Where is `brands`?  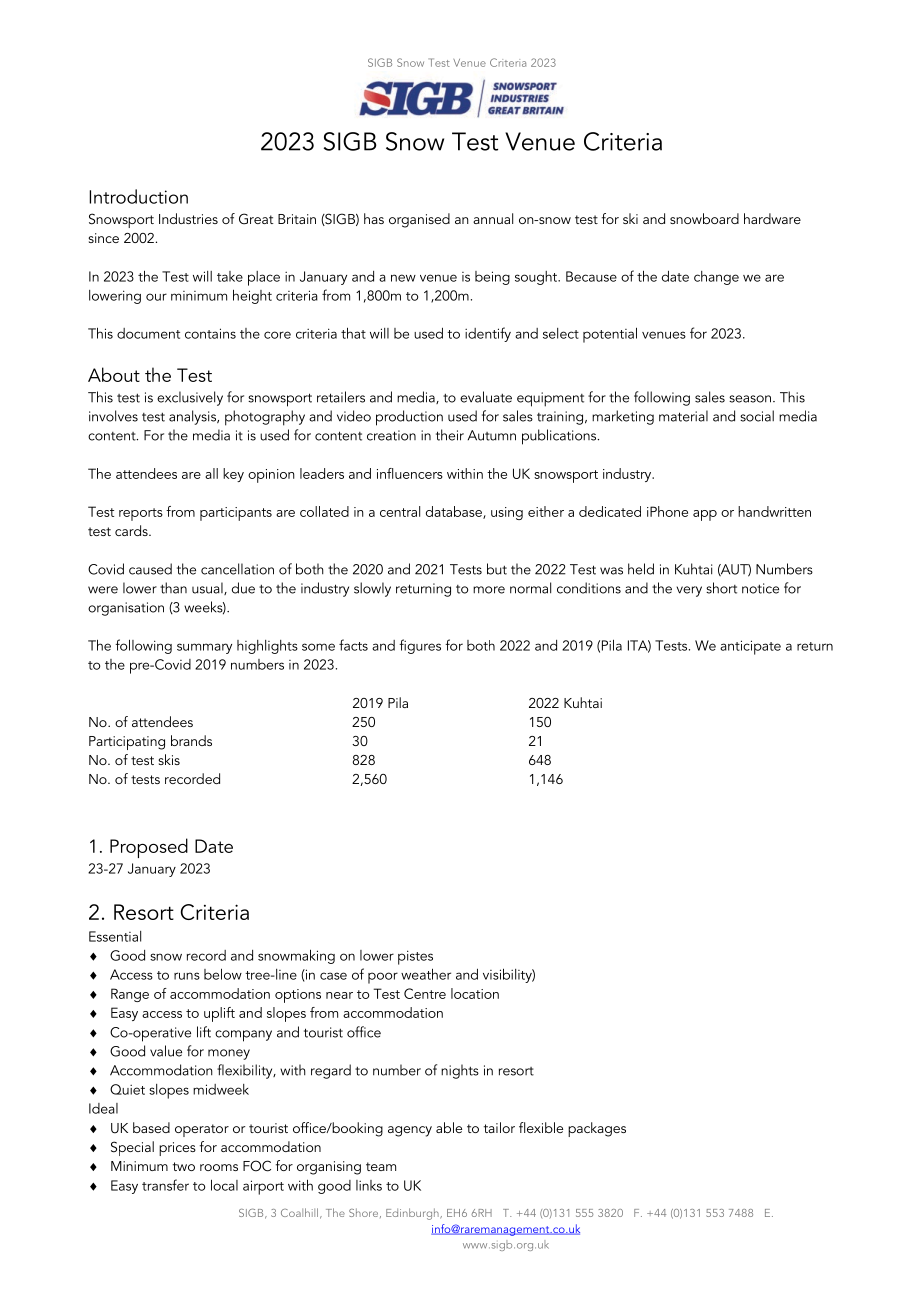
brands is located at coordinates (191, 740).
